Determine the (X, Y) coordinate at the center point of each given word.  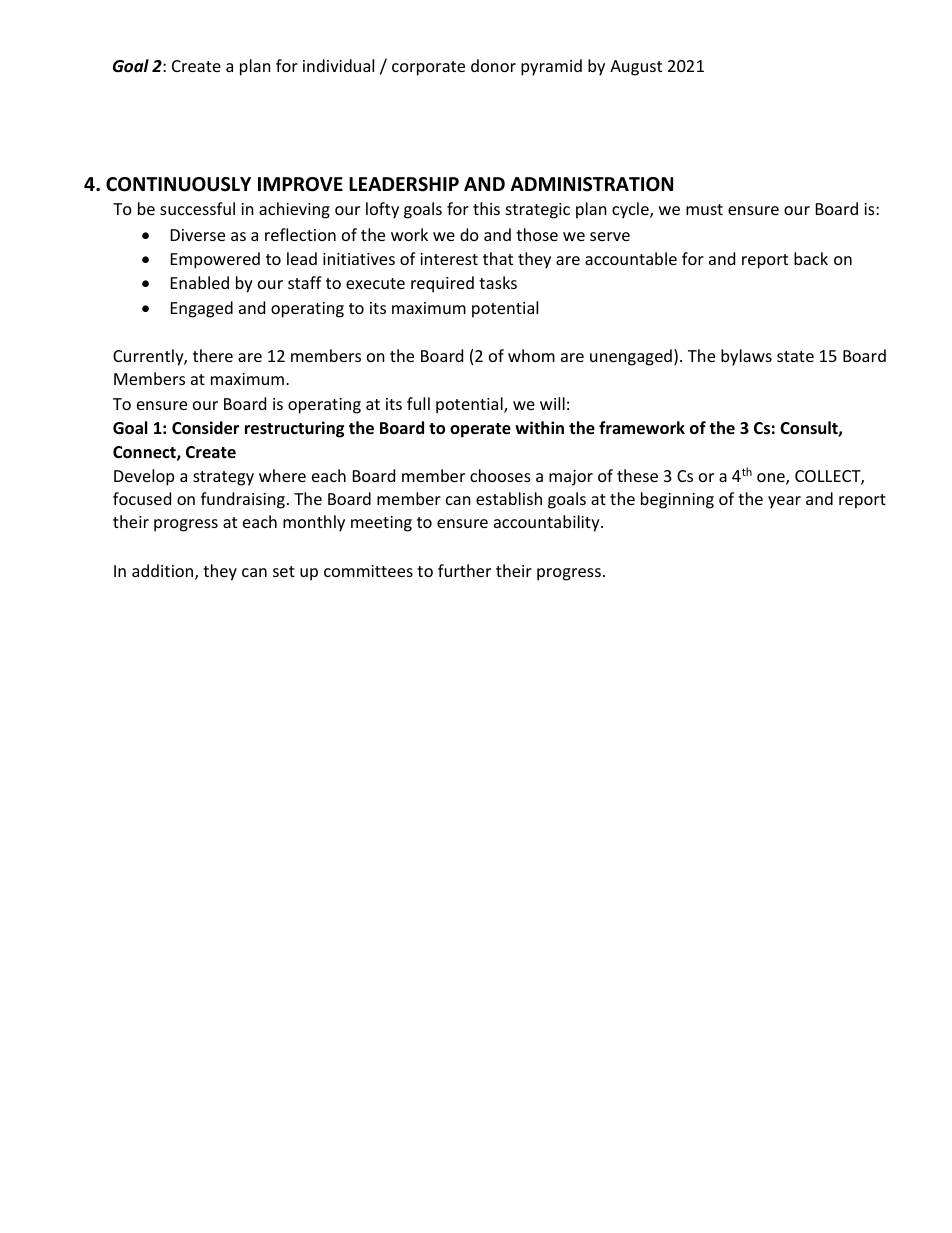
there (213, 355)
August (636, 68)
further (464, 570)
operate (480, 430)
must (704, 209)
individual (338, 65)
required (442, 284)
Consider (205, 428)
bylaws (746, 357)
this (486, 208)
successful (197, 208)
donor (493, 65)
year (784, 502)
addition (164, 572)
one (772, 479)
